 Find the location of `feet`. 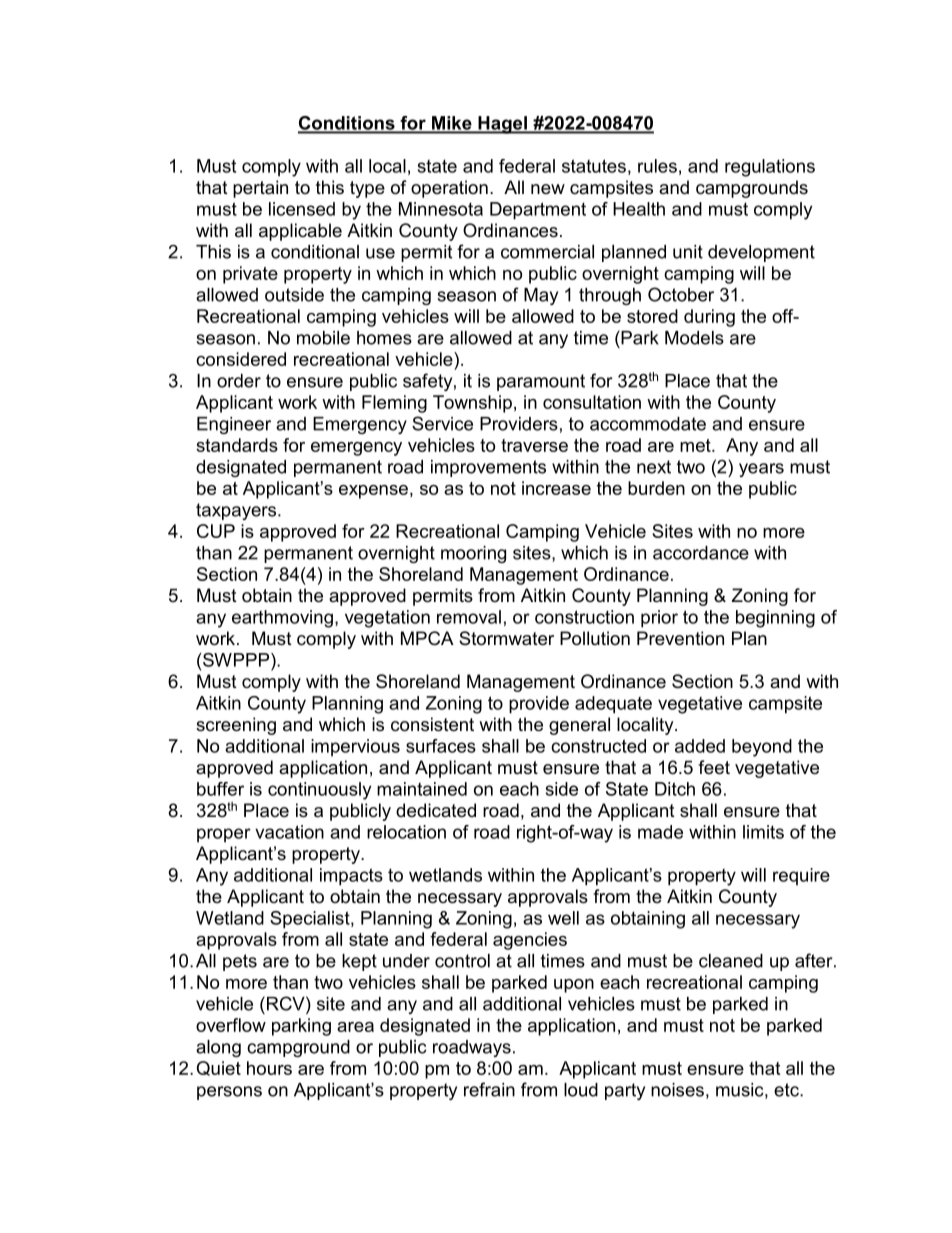

feet is located at coordinates (714, 767).
